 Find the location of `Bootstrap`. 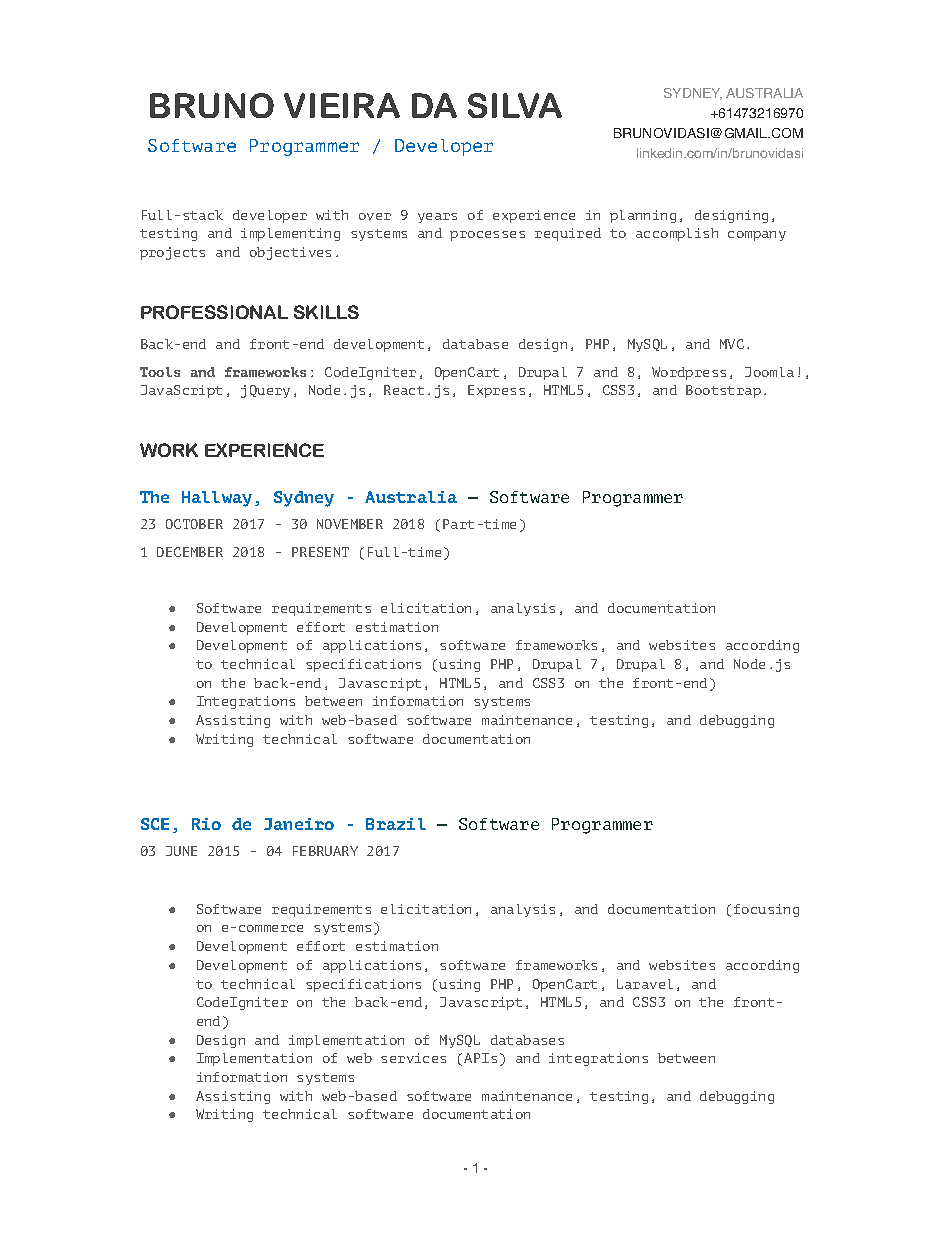

Bootstrap is located at coordinates (723, 391).
